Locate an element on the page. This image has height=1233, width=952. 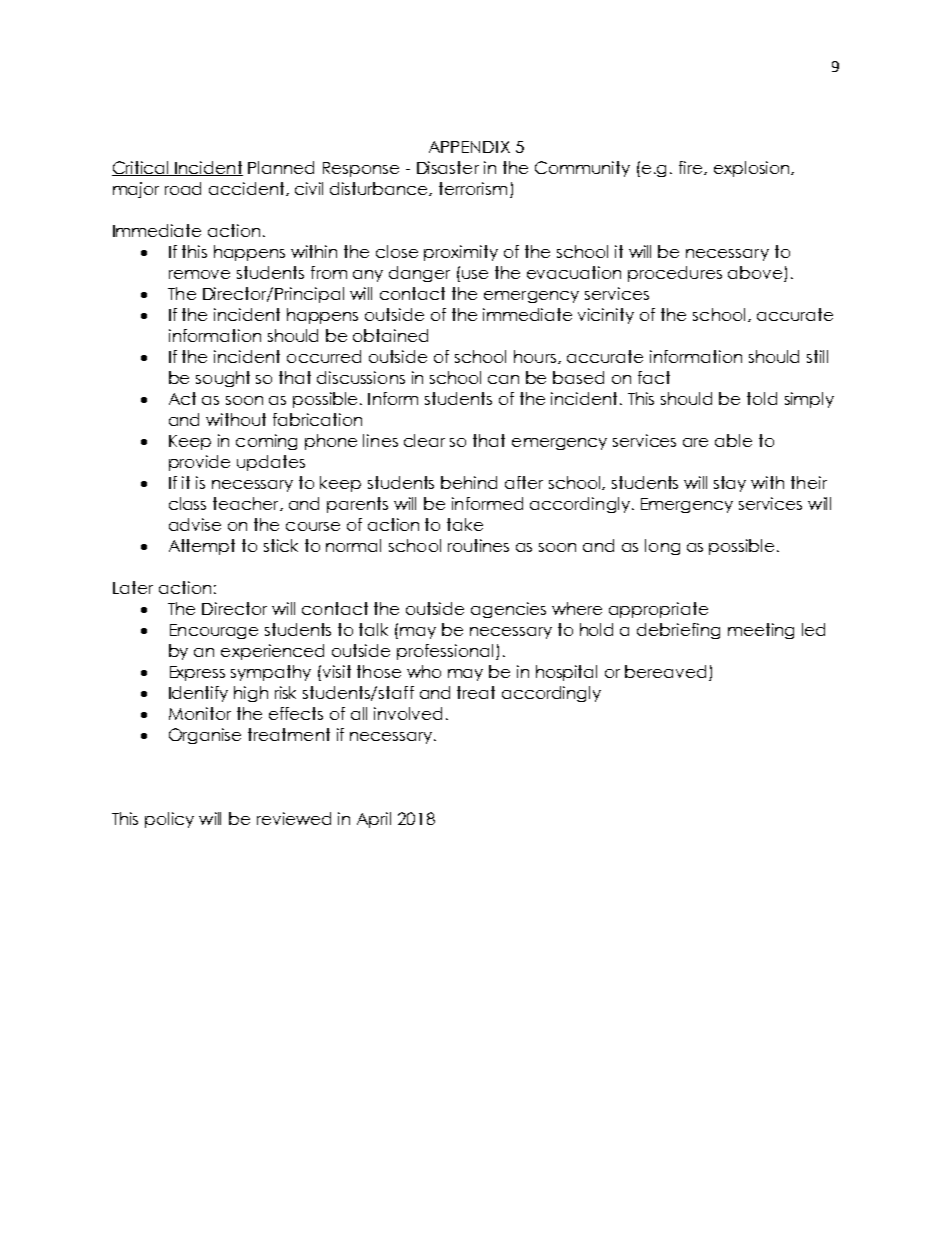
behind is located at coordinates (469, 482).
